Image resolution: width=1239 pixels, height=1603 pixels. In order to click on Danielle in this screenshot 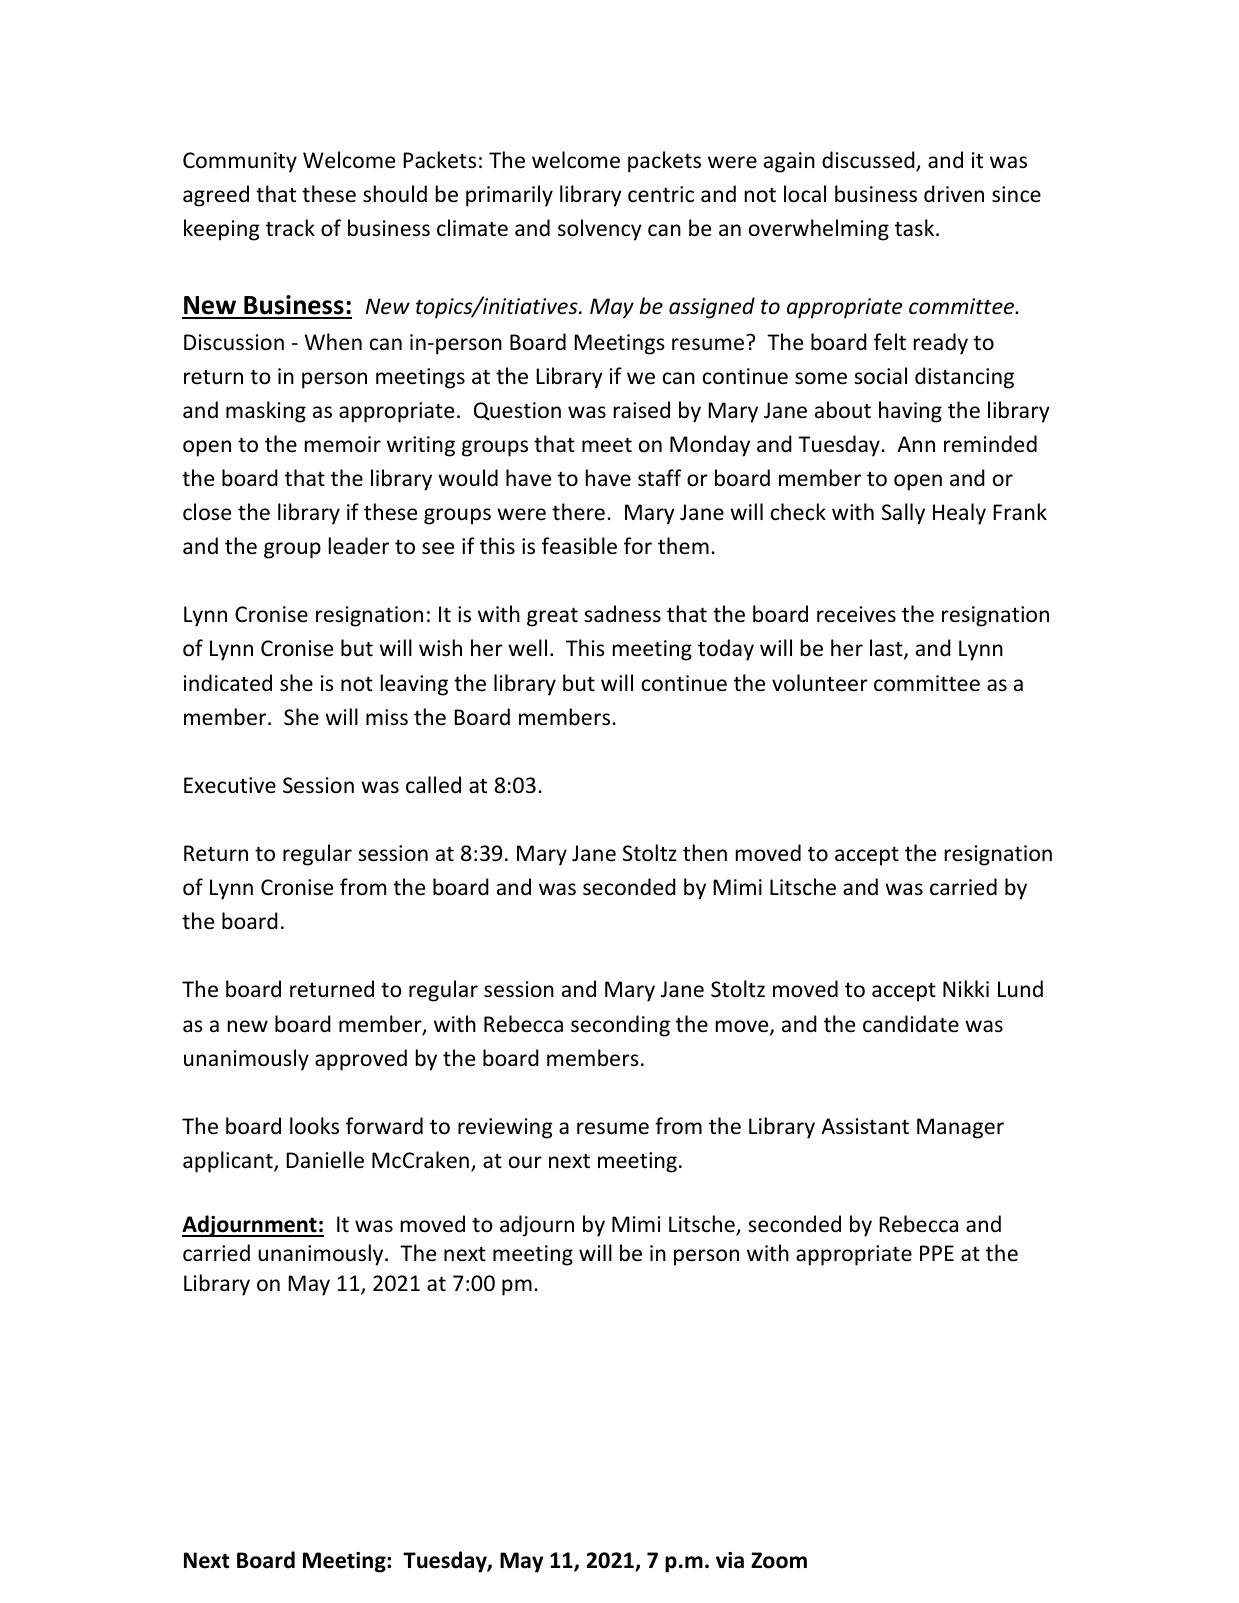, I will do `click(325, 1160)`.
